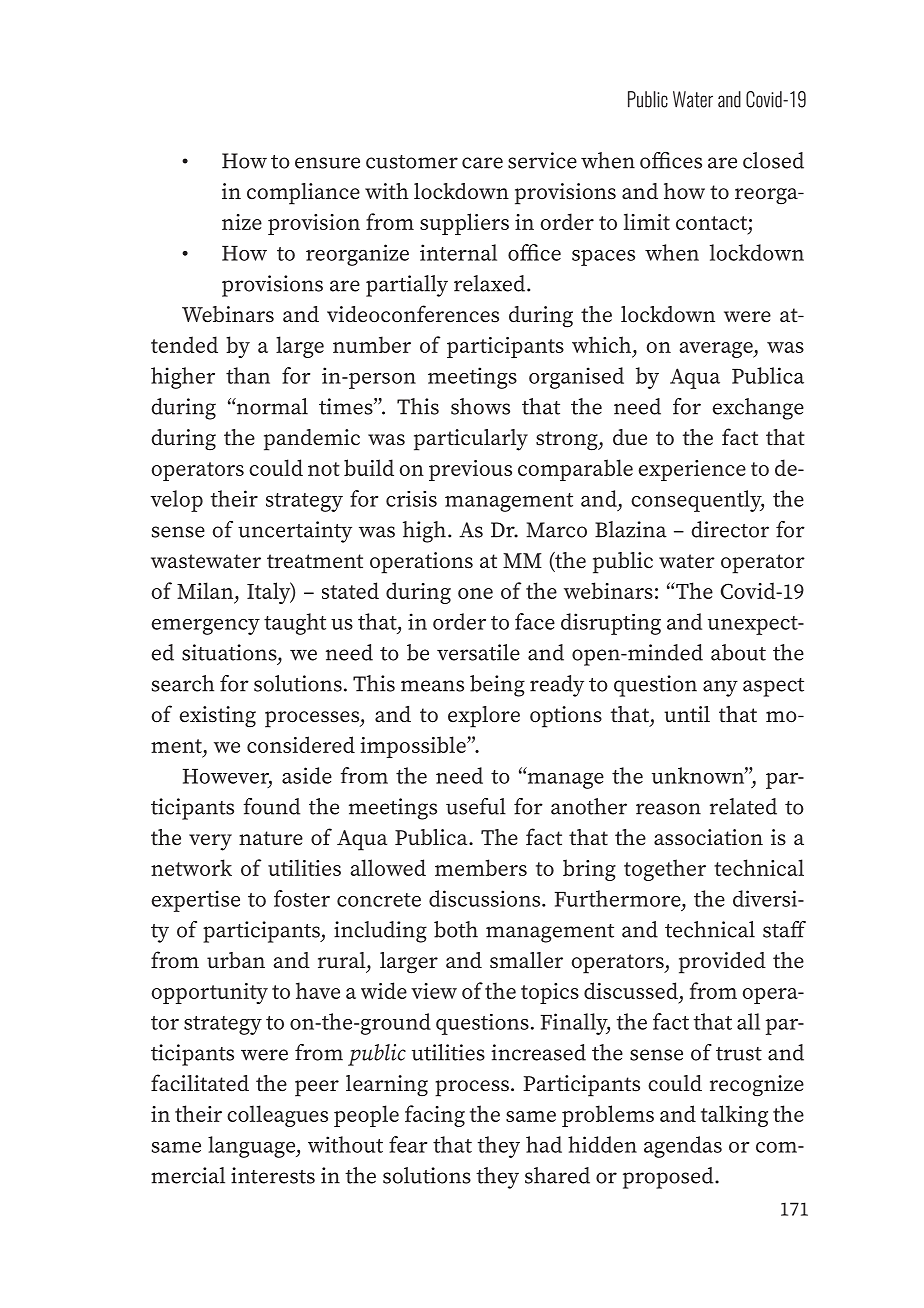  I want to click on language, so click(252, 1147).
